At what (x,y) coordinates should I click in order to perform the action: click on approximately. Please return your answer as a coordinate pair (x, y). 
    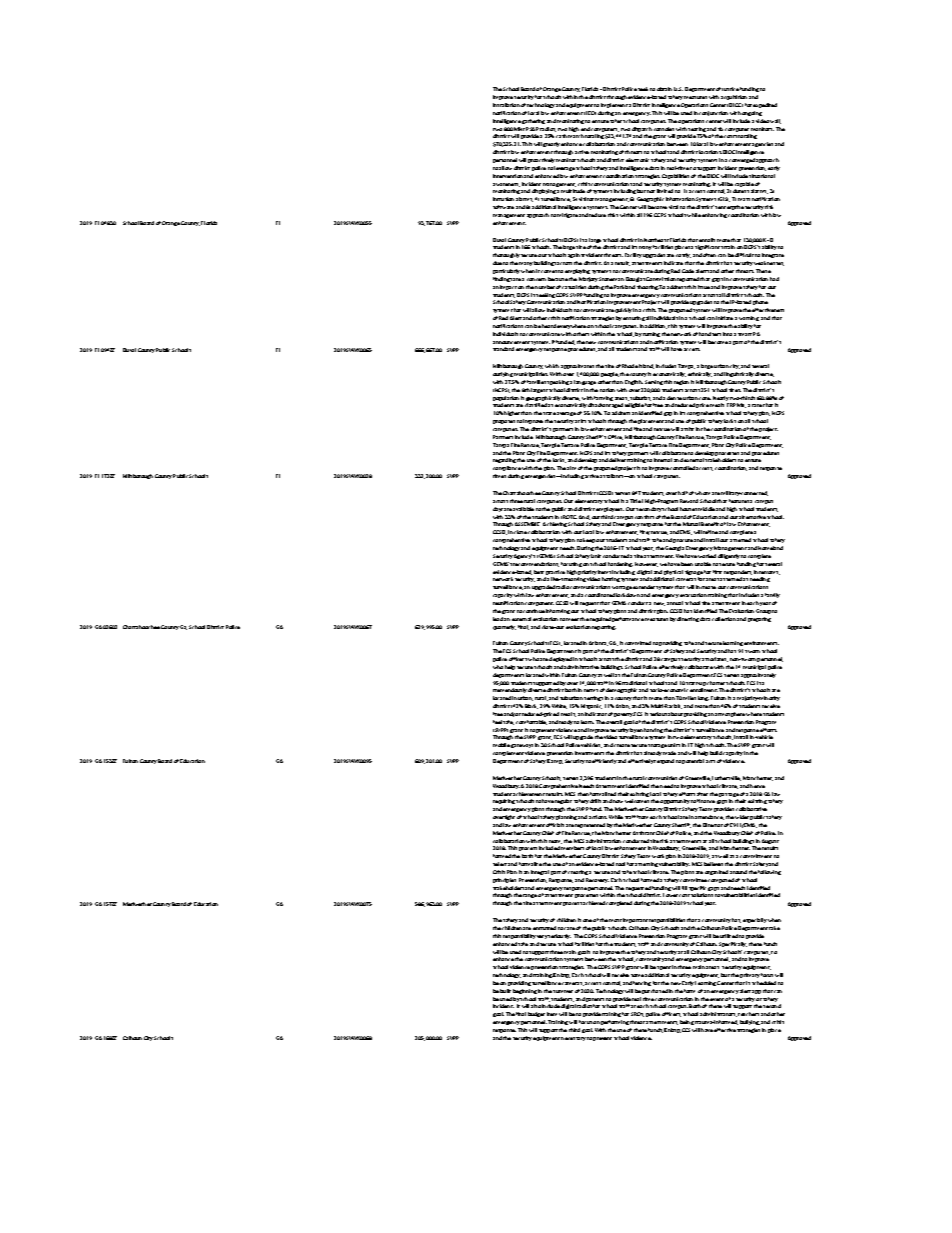
    Looking at the image, I should click on (758, 675).
